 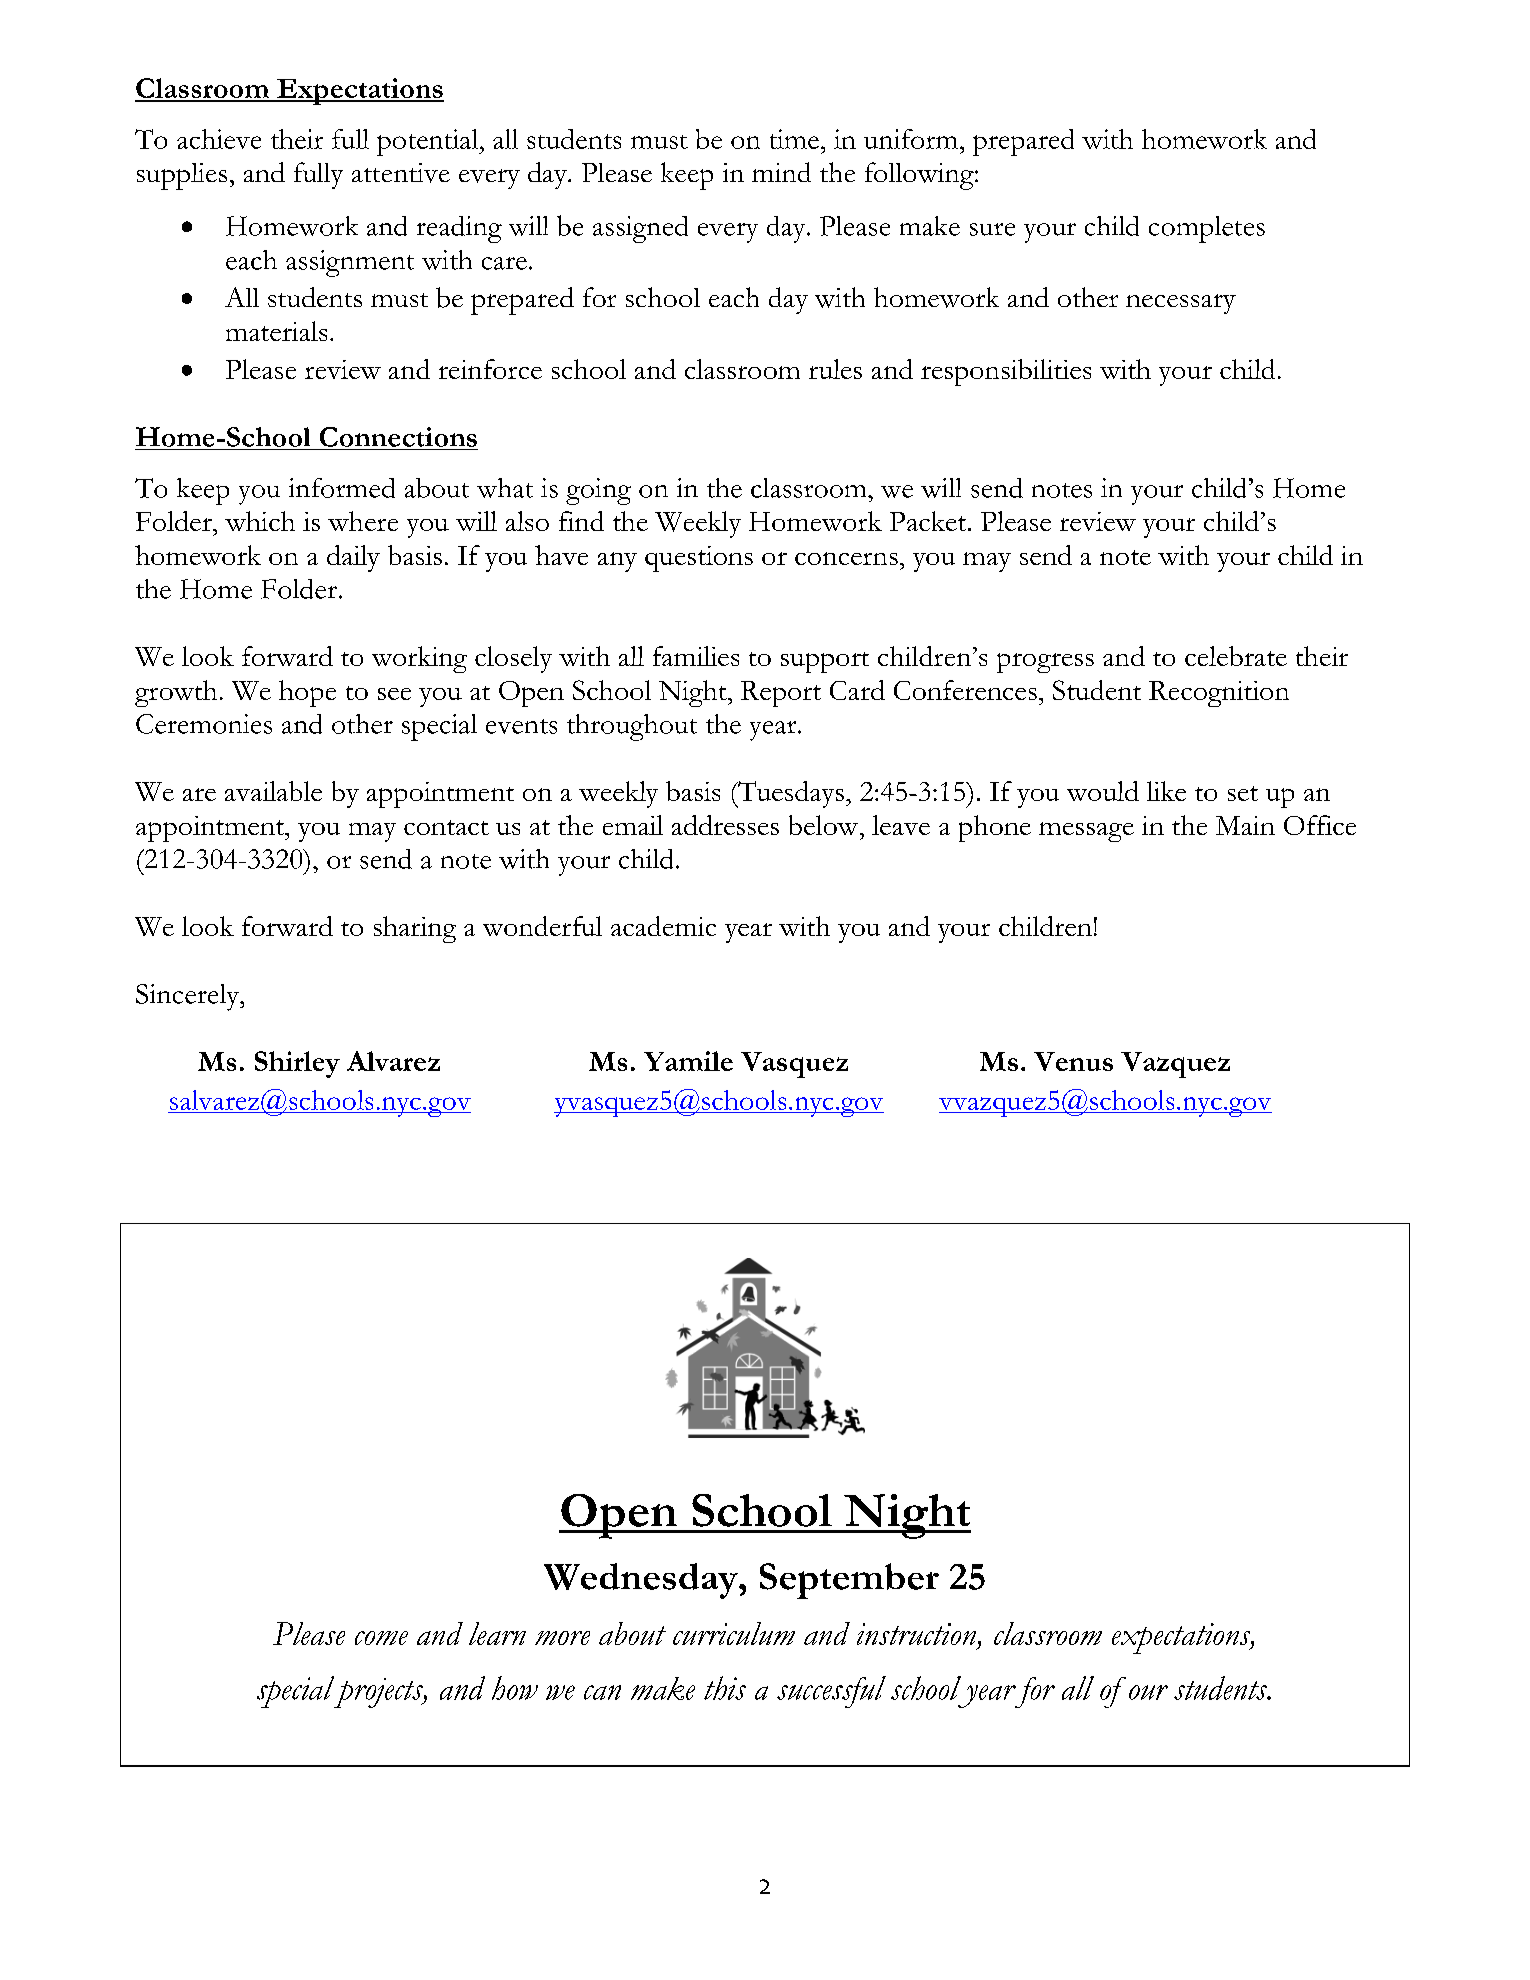 What do you see at coordinates (1207, 229) in the screenshot?
I see `completes` at bounding box center [1207, 229].
